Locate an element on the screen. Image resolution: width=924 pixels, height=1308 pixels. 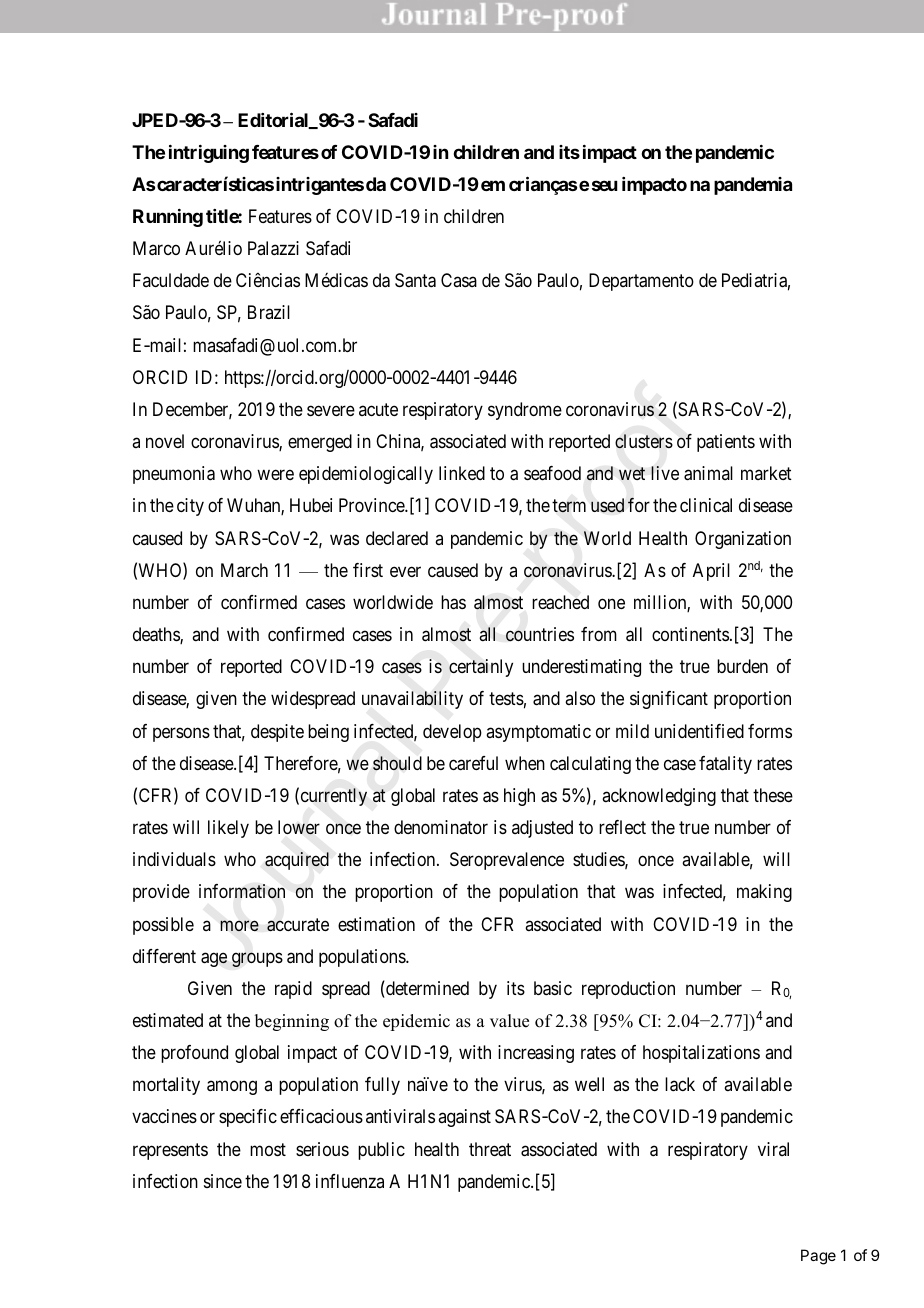
Casa is located at coordinates (459, 280).
